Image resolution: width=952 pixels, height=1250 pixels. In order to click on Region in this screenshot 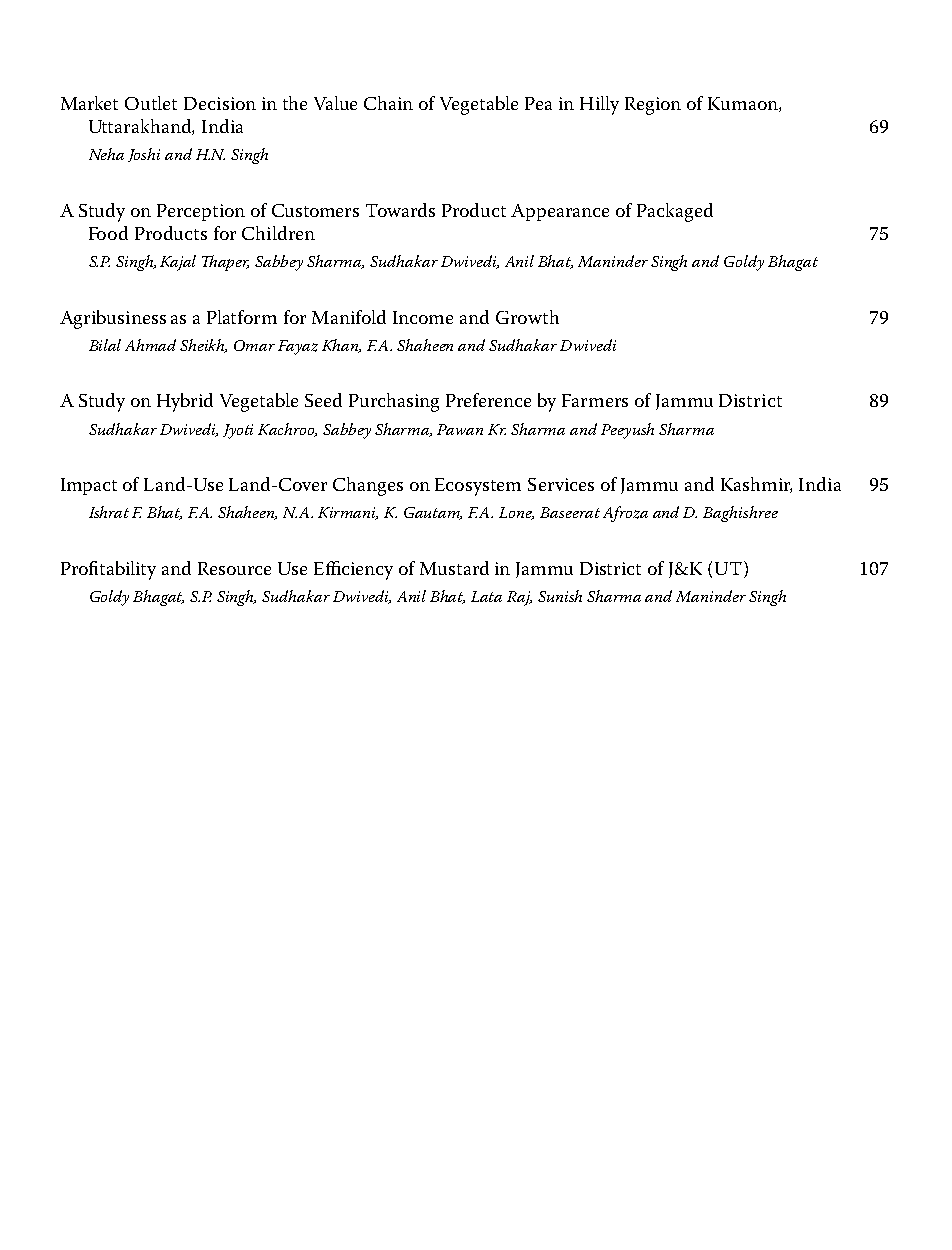, I will do `click(653, 106)`.
